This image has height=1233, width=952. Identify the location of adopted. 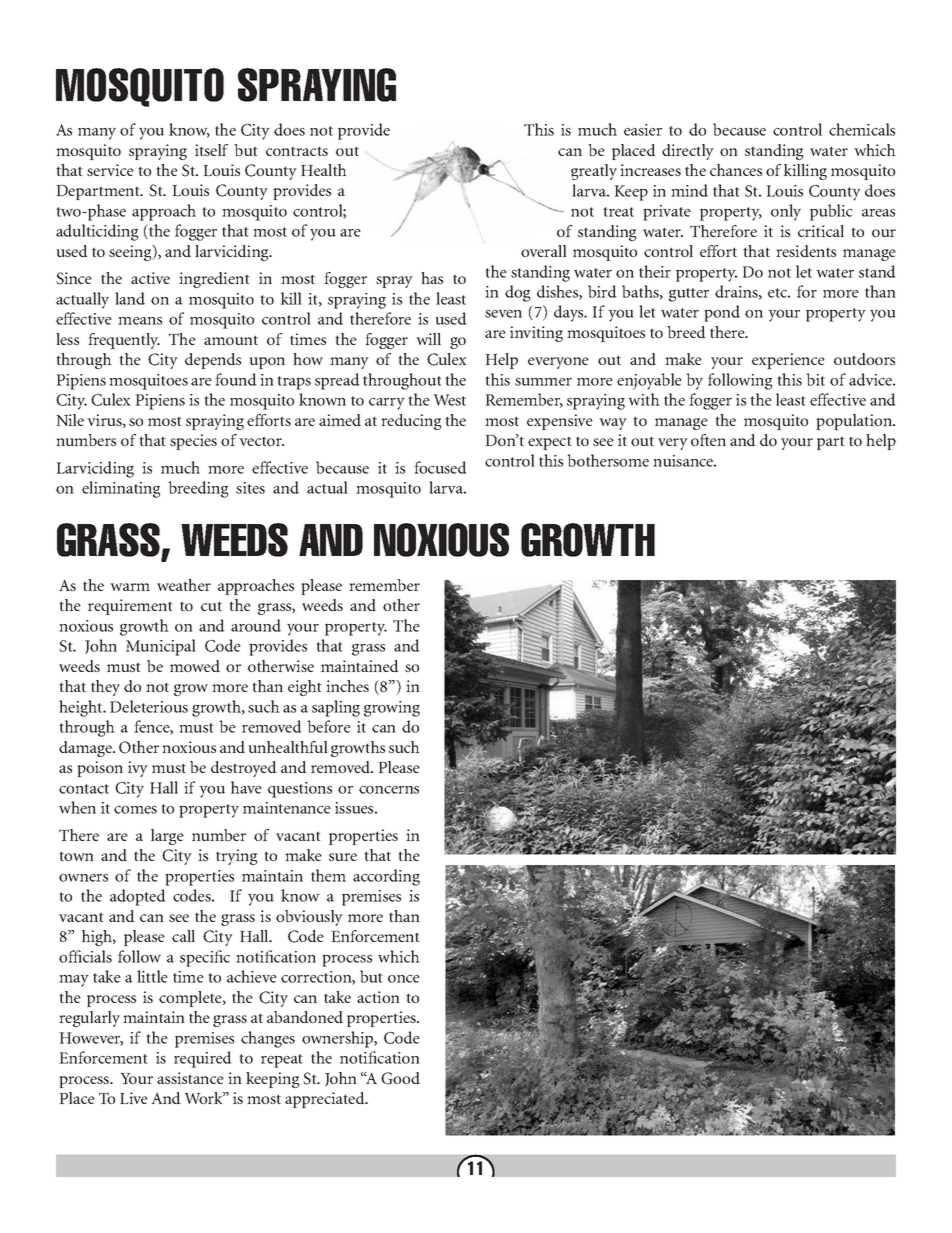
(138, 897).
